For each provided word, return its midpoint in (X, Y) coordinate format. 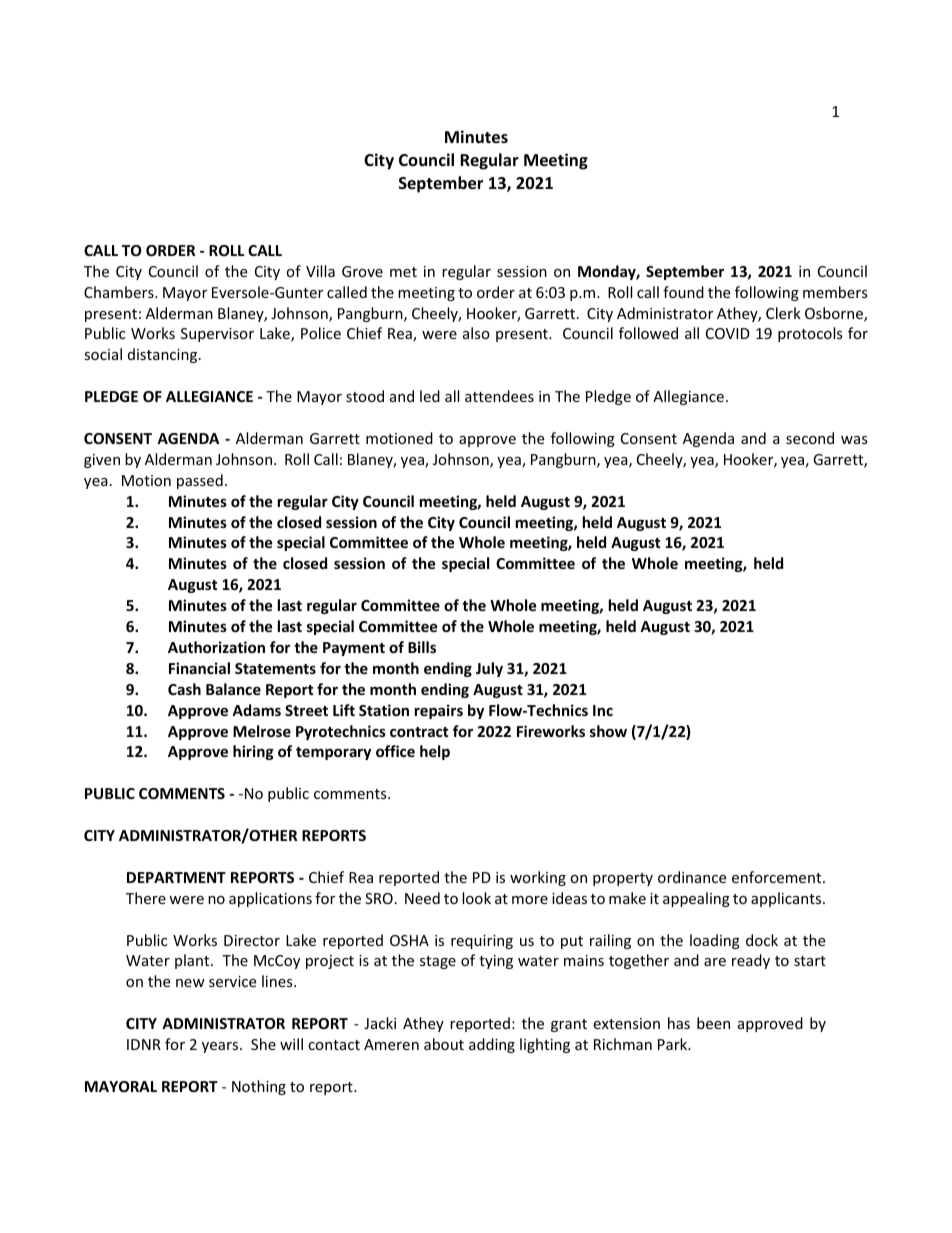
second (810, 438)
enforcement (778, 877)
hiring (253, 752)
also (476, 333)
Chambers (120, 292)
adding (492, 1045)
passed (200, 481)
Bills (422, 647)
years (221, 1047)
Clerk (783, 313)
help (435, 752)
